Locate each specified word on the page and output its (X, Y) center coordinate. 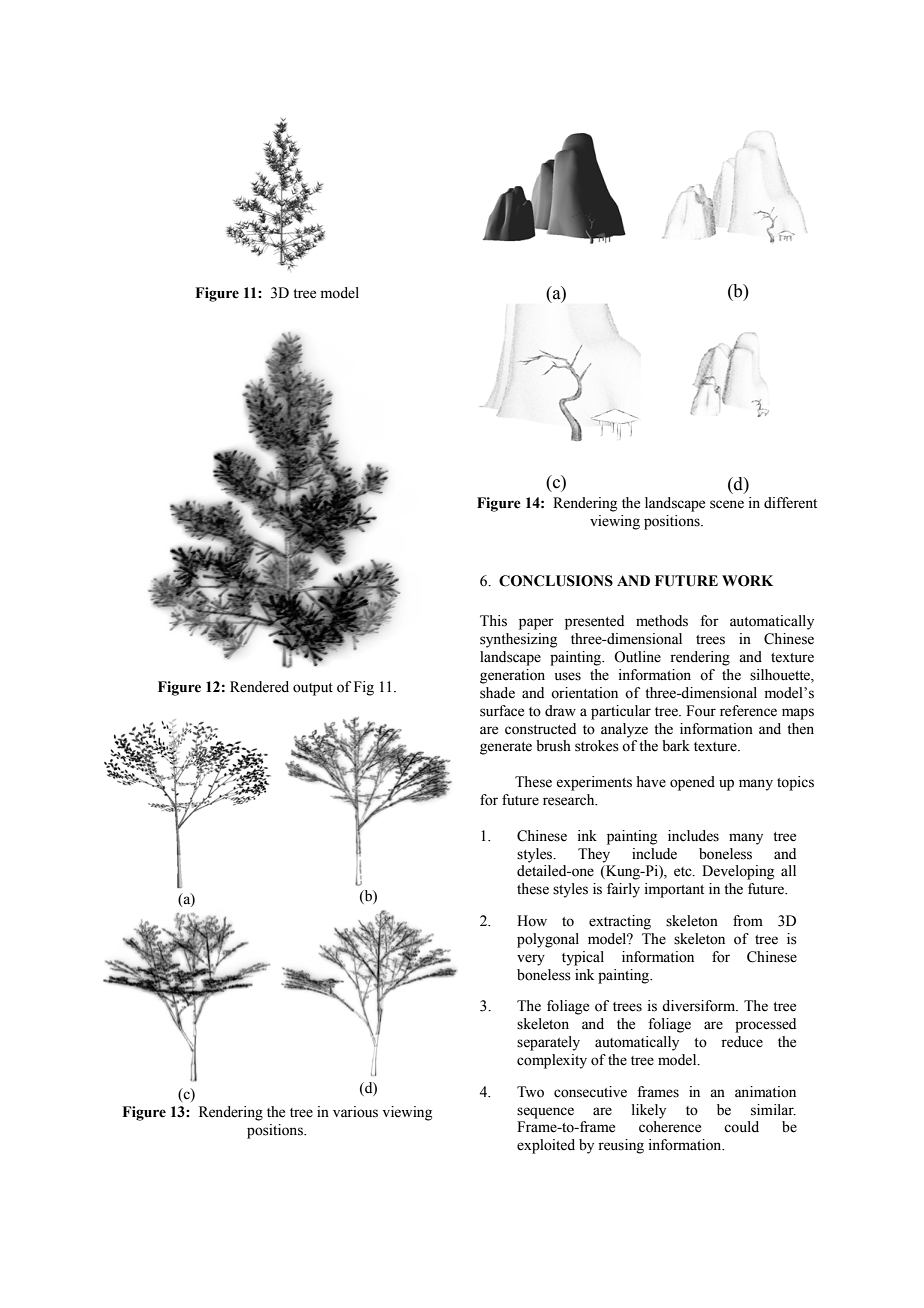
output (313, 689)
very (531, 960)
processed (765, 1025)
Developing (738, 872)
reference (748, 711)
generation (512, 676)
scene (727, 504)
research (570, 800)
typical (583, 958)
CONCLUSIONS (556, 581)
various (355, 1112)
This (493, 621)
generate (506, 748)
